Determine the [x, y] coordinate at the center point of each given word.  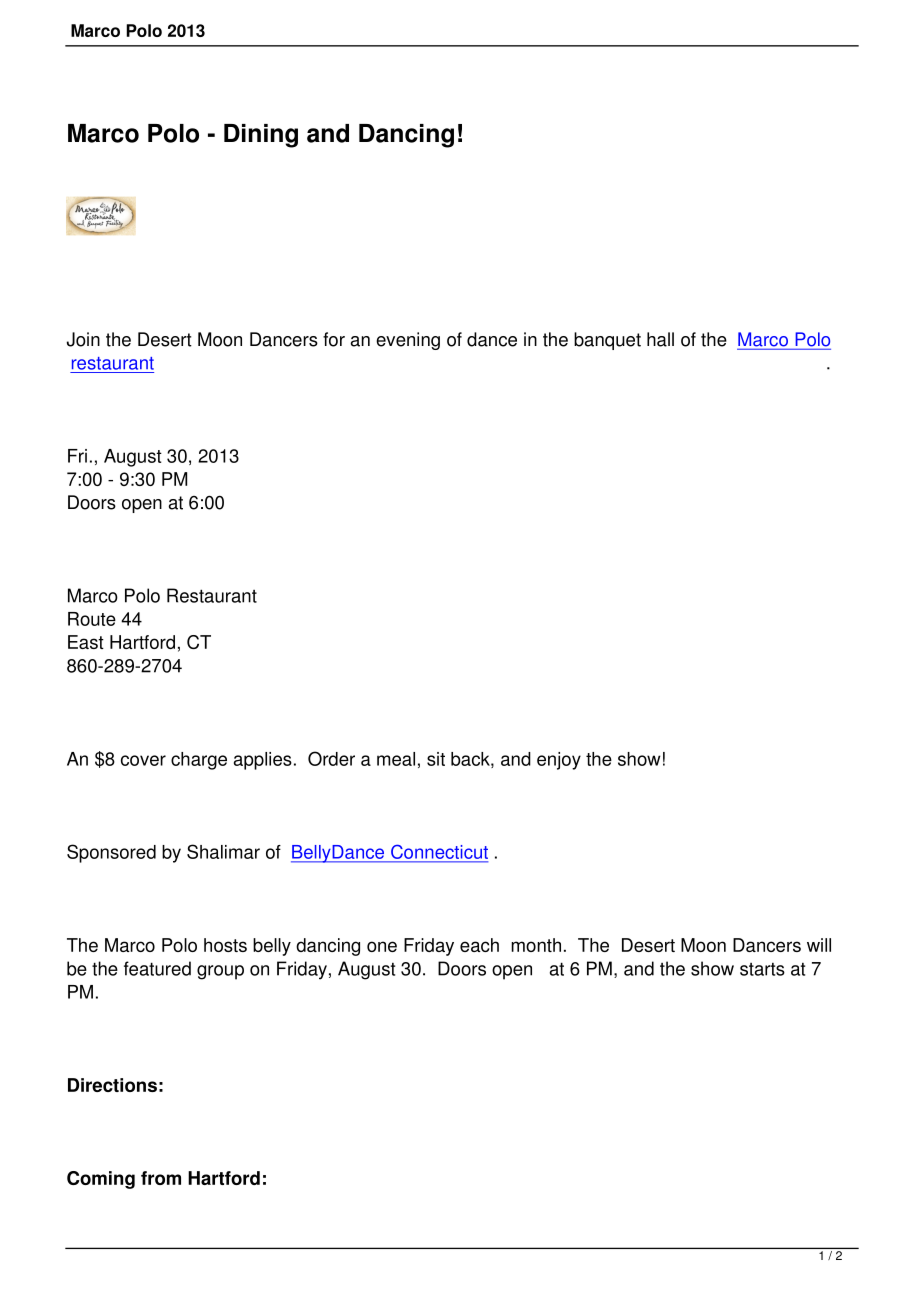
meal [396, 759]
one [382, 946]
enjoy [559, 761]
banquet [607, 341]
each [479, 945]
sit [436, 759]
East [86, 642]
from [161, 1178]
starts [762, 969]
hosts [225, 945]
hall [660, 339]
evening [408, 341]
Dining [261, 136]
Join [83, 339]
